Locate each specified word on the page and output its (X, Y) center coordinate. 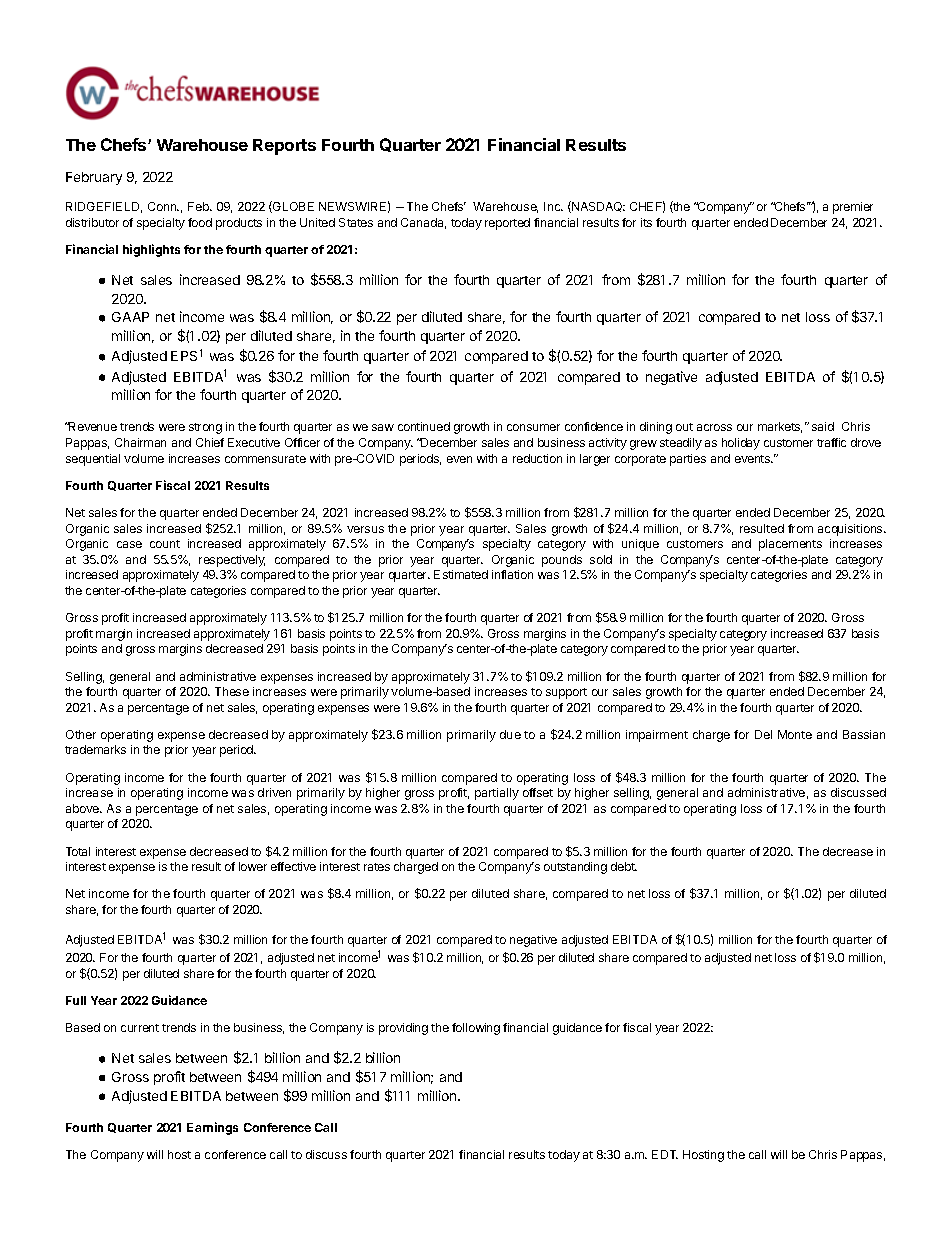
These (232, 691)
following (476, 1029)
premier (853, 208)
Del (763, 734)
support (566, 693)
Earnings (212, 1128)
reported (507, 224)
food (200, 222)
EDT (665, 1154)
